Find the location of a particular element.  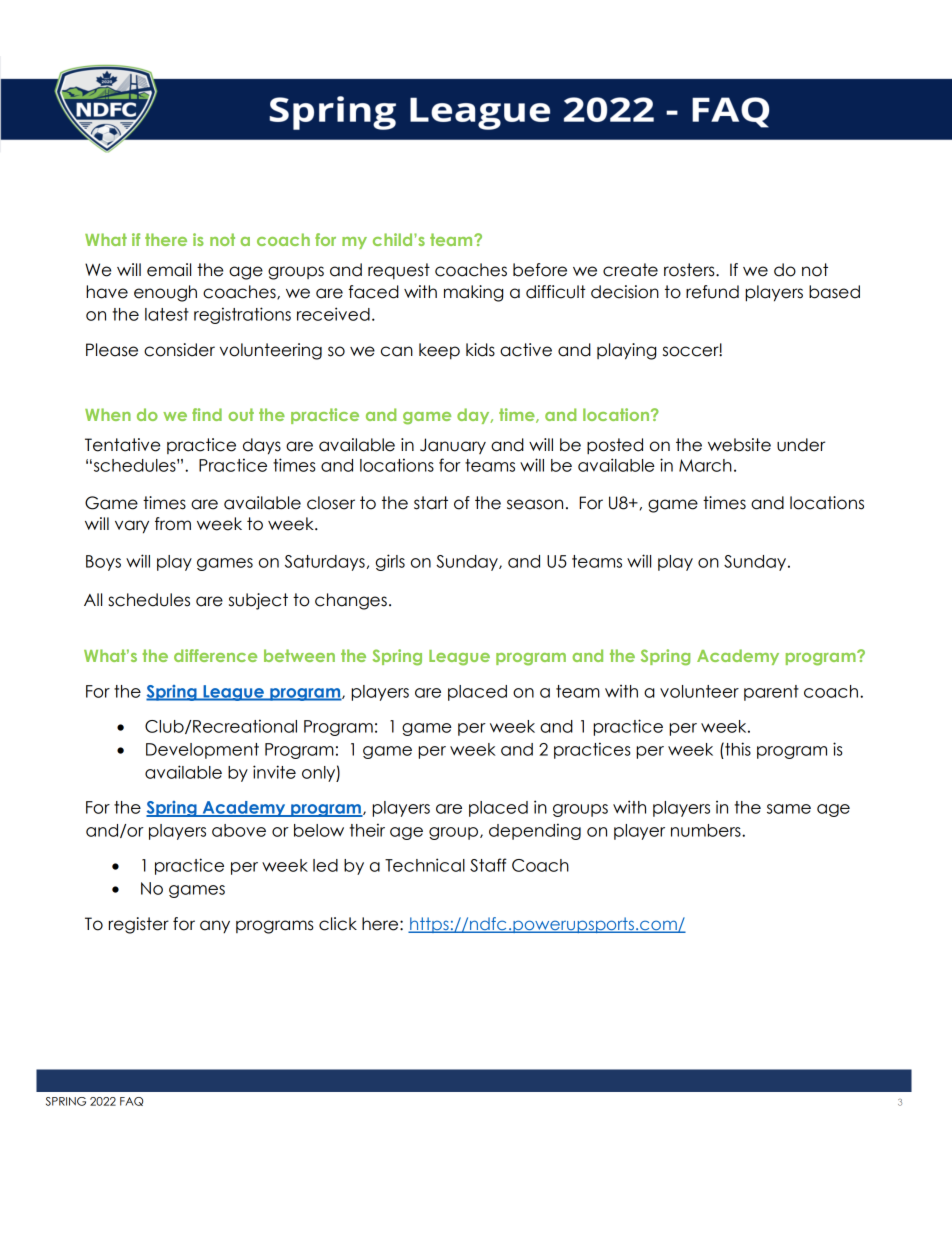

numbers is located at coordinates (707, 830).
